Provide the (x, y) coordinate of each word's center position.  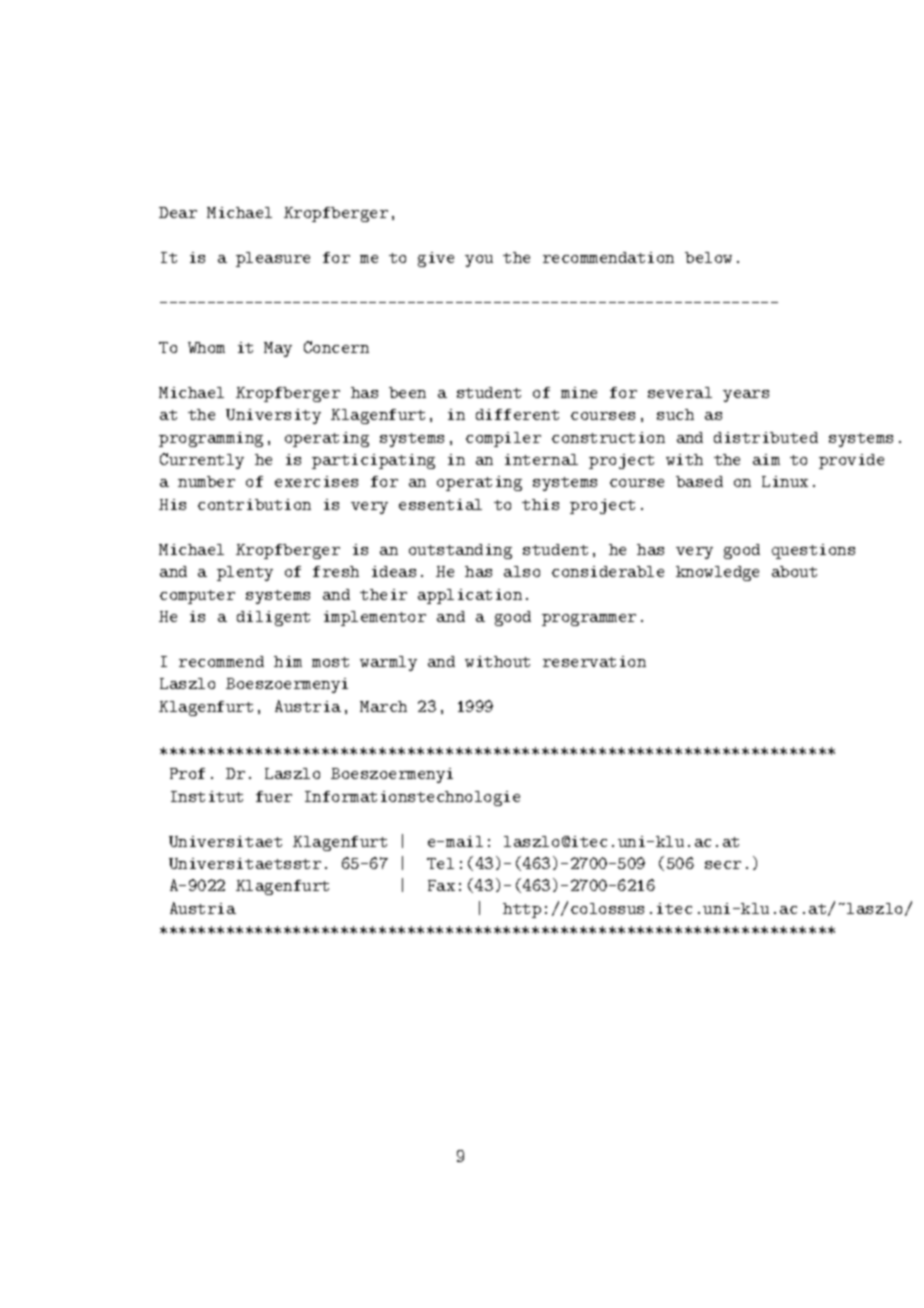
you (479, 261)
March (383, 706)
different (517, 414)
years (746, 396)
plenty (245, 573)
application (470, 596)
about (794, 571)
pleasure (273, 259)
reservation (594, 661)
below (708, 257)
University (273, 416)
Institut (207, 796)
